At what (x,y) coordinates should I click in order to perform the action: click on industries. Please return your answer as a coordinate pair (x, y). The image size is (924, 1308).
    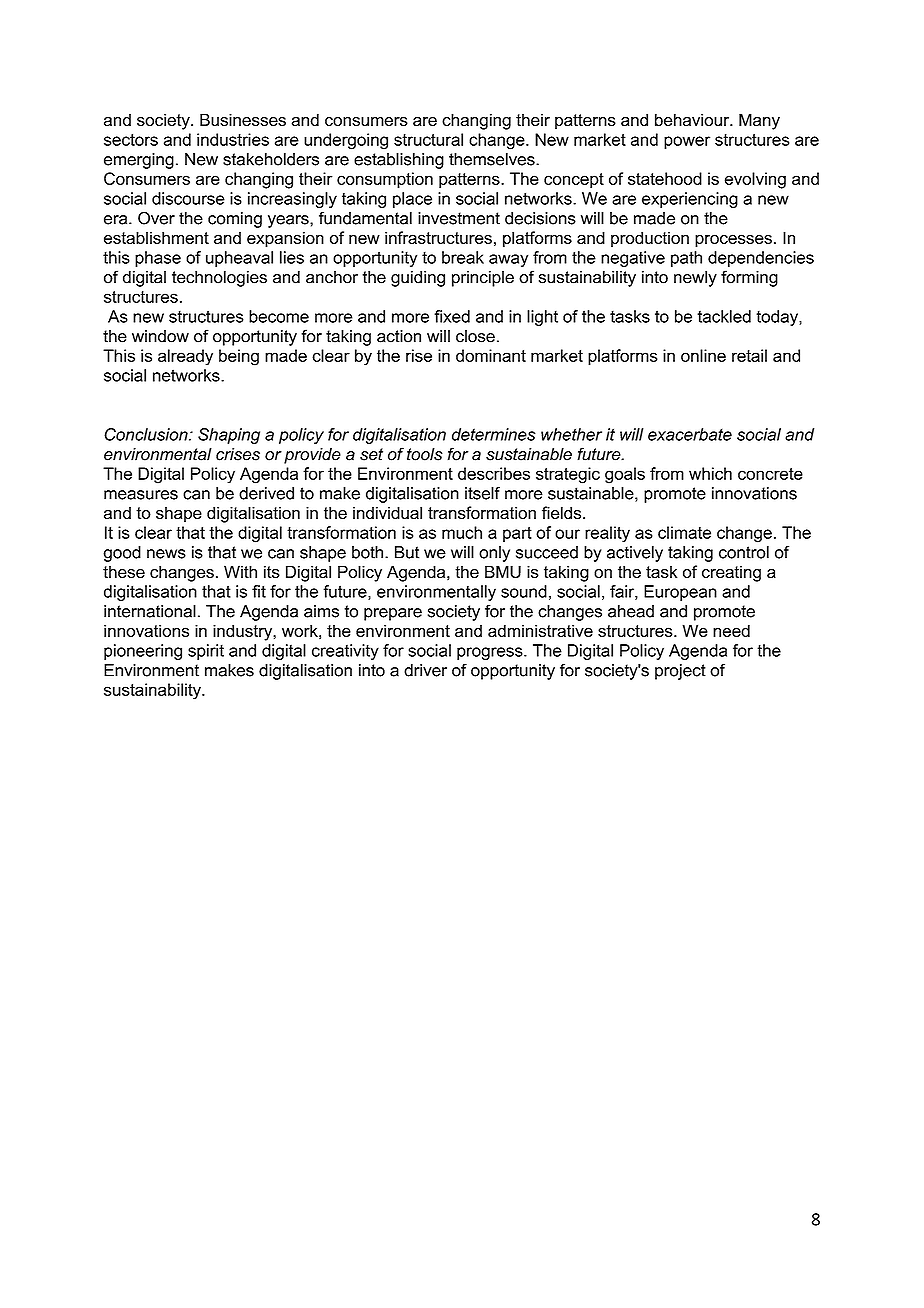
    Looking at the image, I should click on (233, 139).
